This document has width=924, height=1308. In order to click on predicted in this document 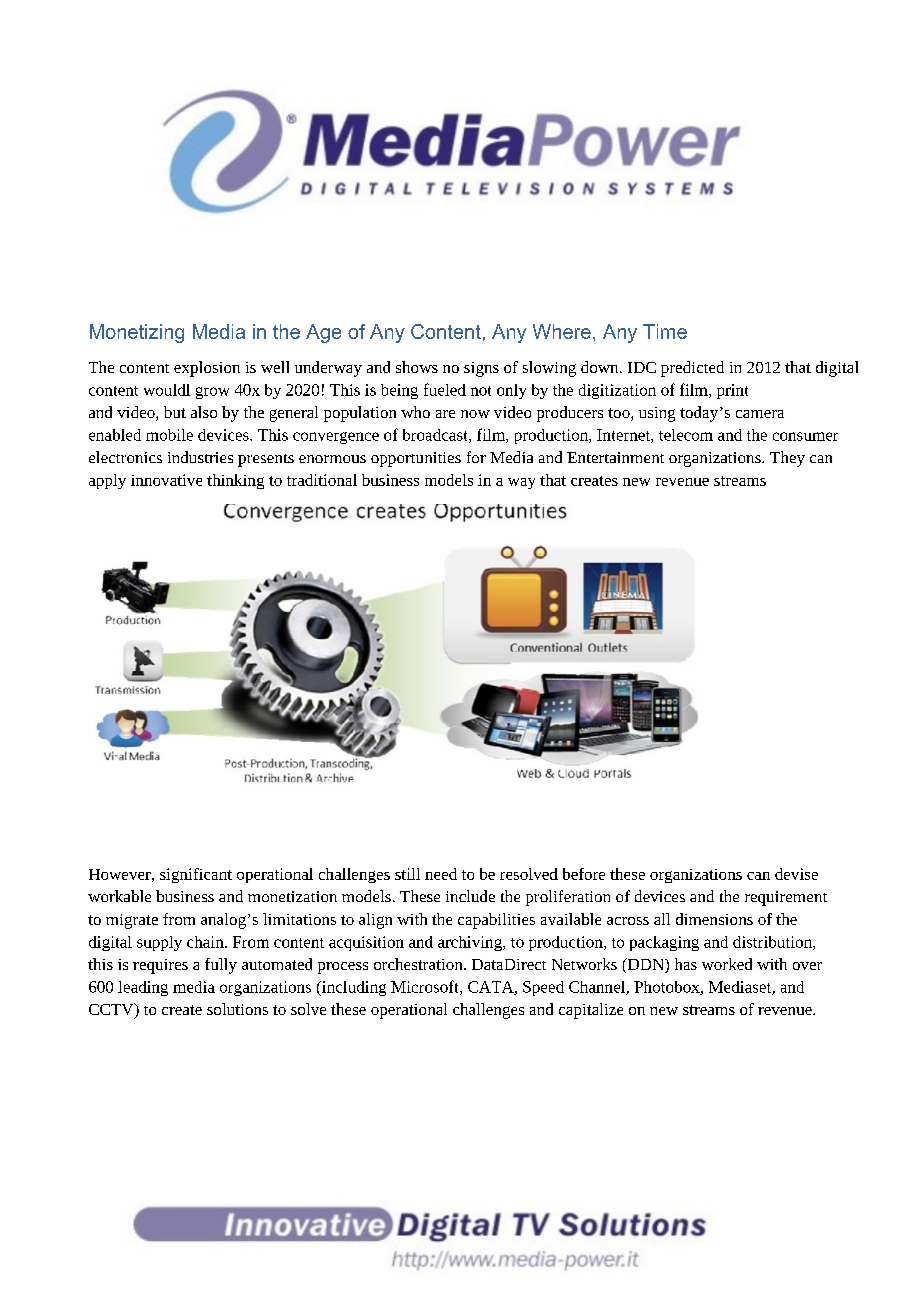, I will do `click(692, 369)`.
